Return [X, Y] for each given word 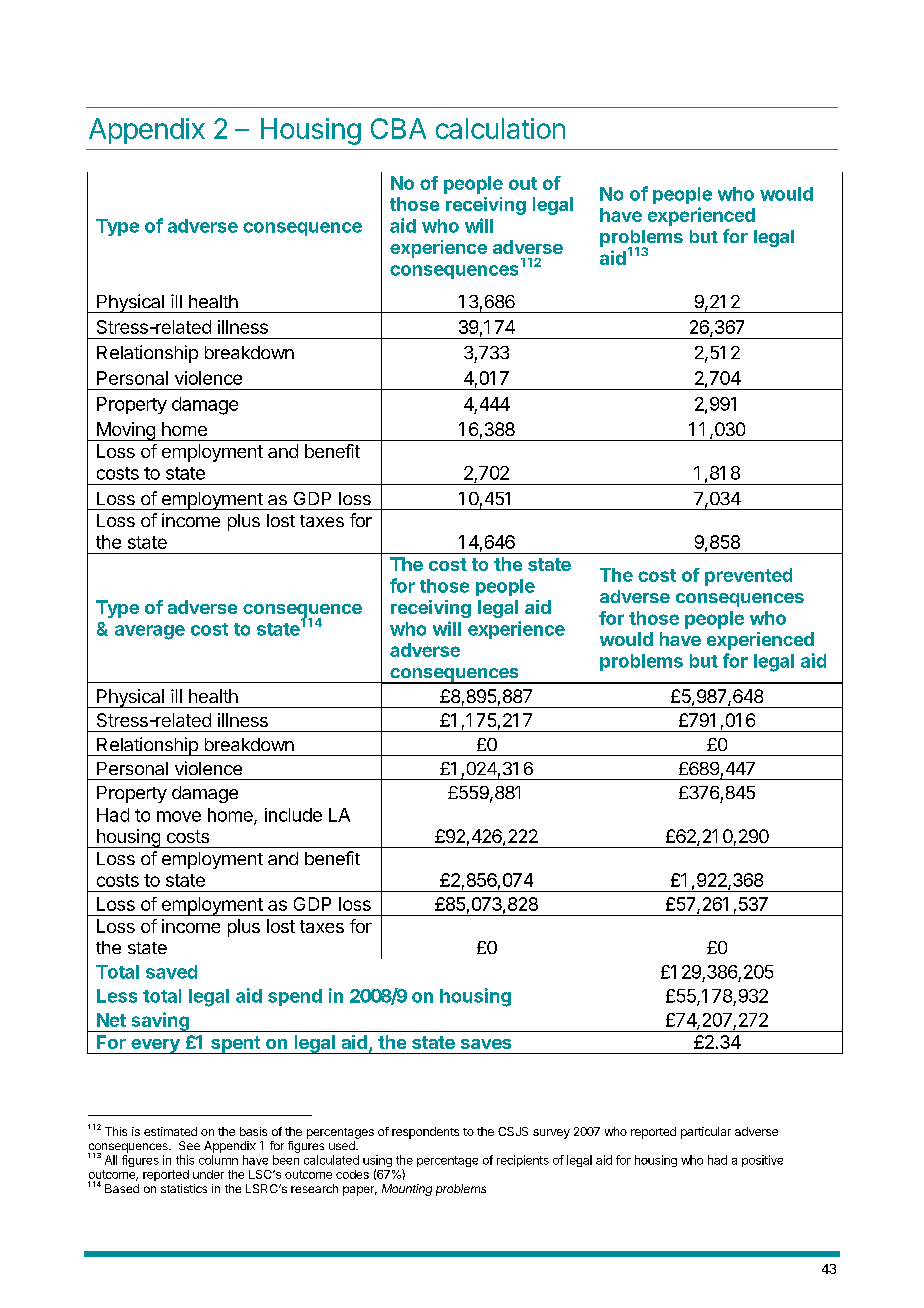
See [189, 1145]
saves [486, 1044]
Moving [126, 431]
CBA [398, 128]
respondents [425, 1133]
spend [295, 997]
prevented [748, 577]
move [179, 816]
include [293, 815]
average [150, 632]
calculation [500, 128]
